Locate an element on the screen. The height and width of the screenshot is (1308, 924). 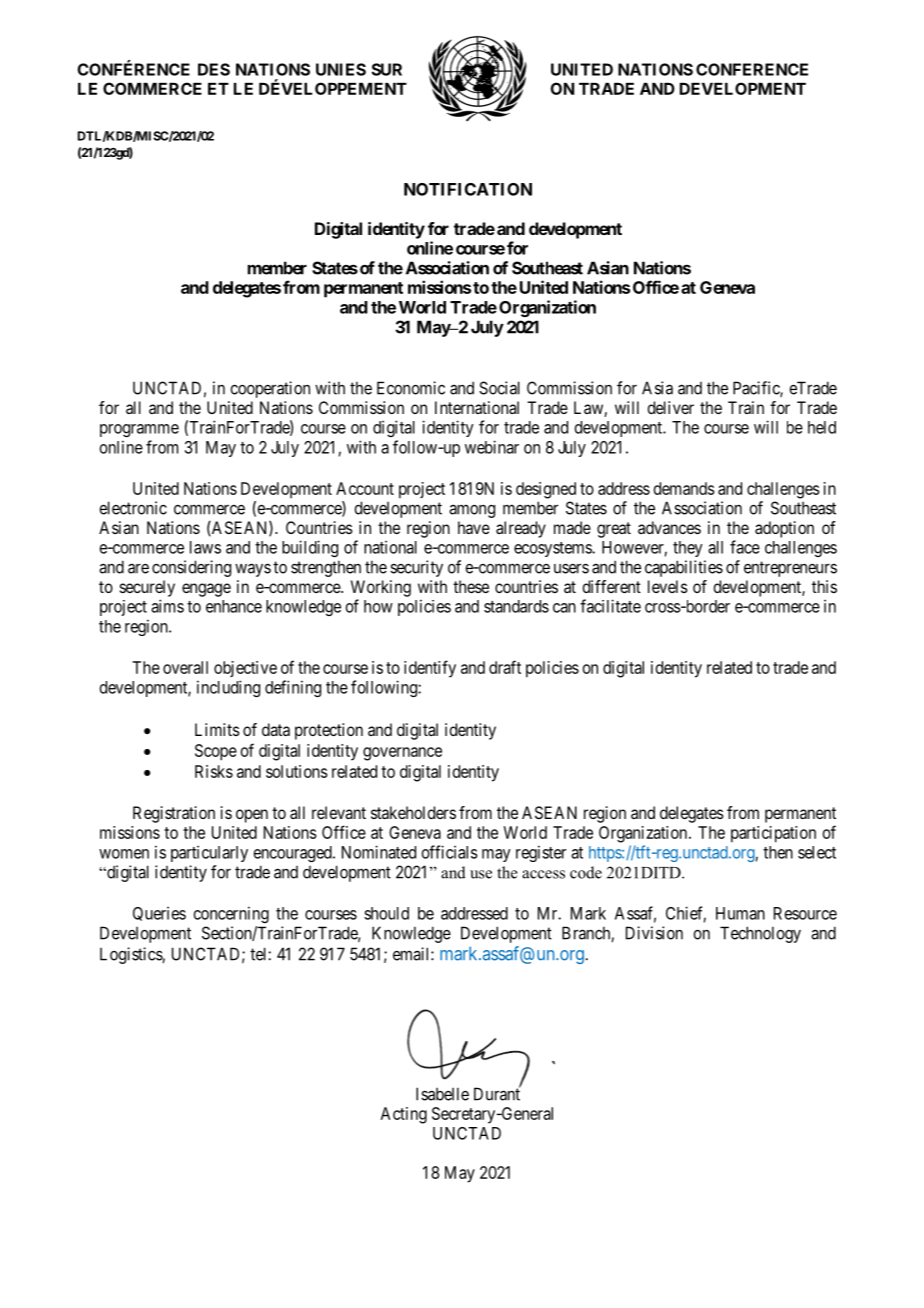
officials is located at coordinates (450, 852).
